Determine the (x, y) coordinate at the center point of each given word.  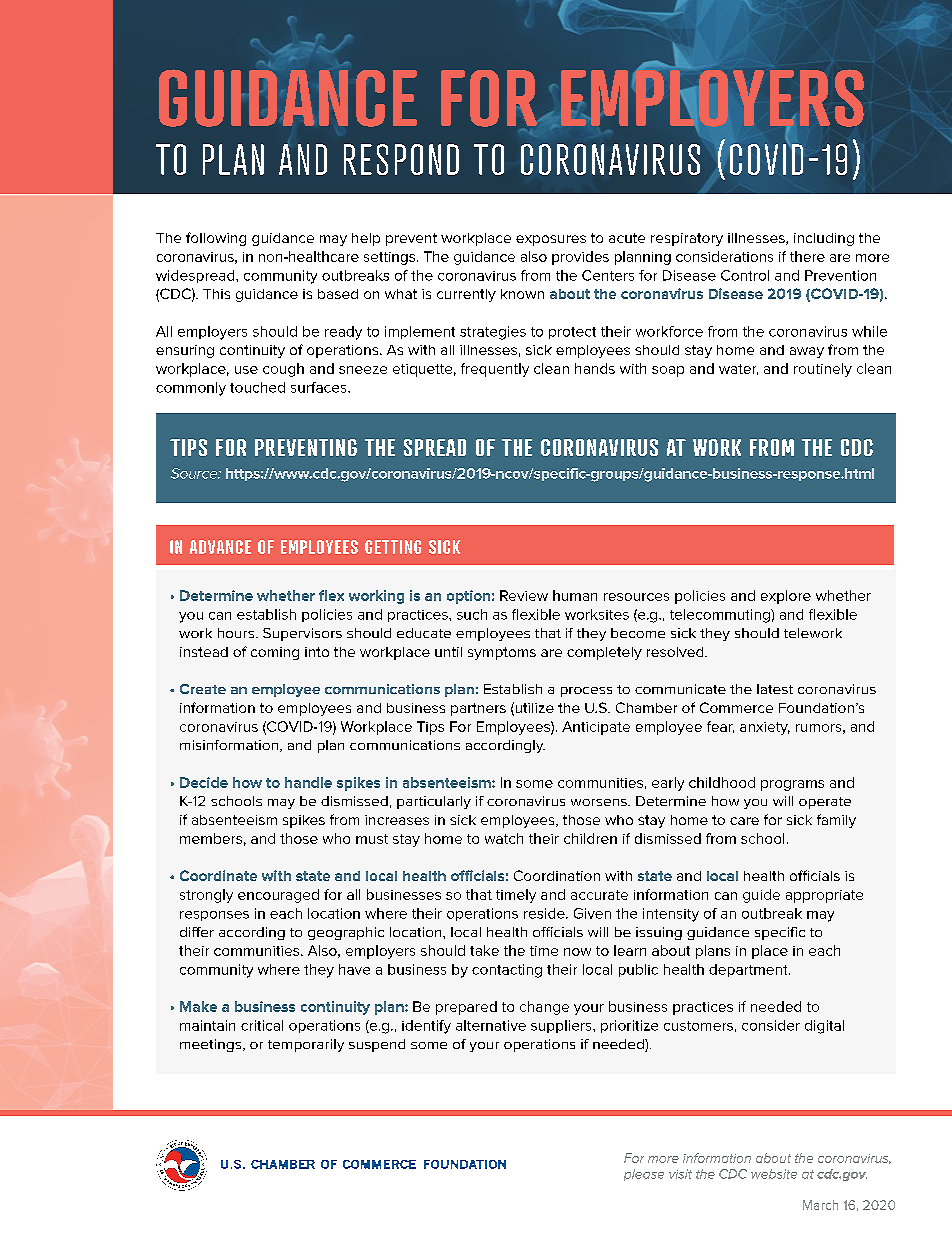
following (216, 239)
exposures (551, 240)
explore (786, 597)
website (774, 1174)
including (824, 239)
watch (504, 838)
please (644, 1175)
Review (524, 595)
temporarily (306, 1045)
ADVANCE (220, 547)
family (836, 821)
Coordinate (218, 875)
